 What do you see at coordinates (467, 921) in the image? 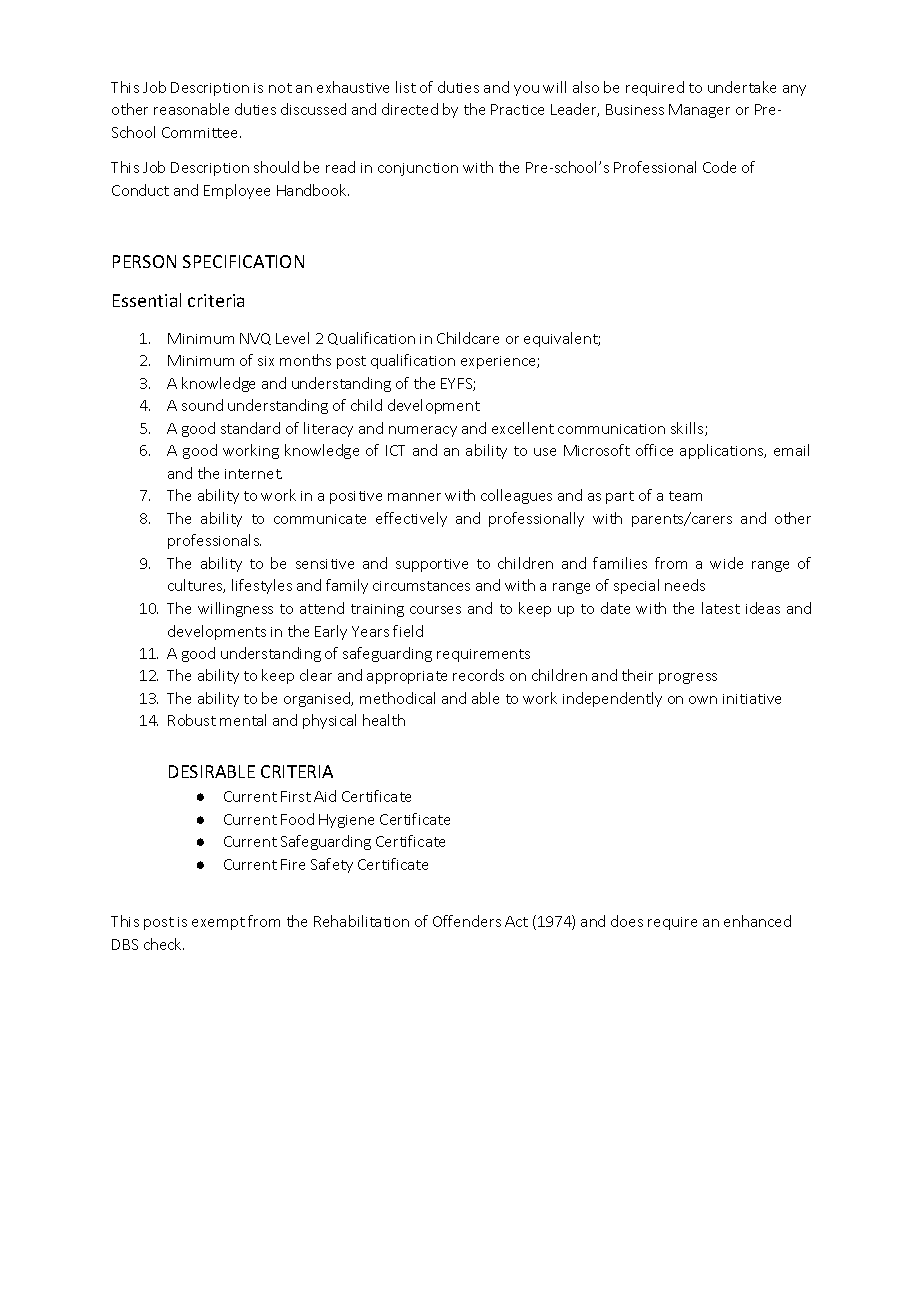
I see `Offenders` at bounding box center [467, 921].
